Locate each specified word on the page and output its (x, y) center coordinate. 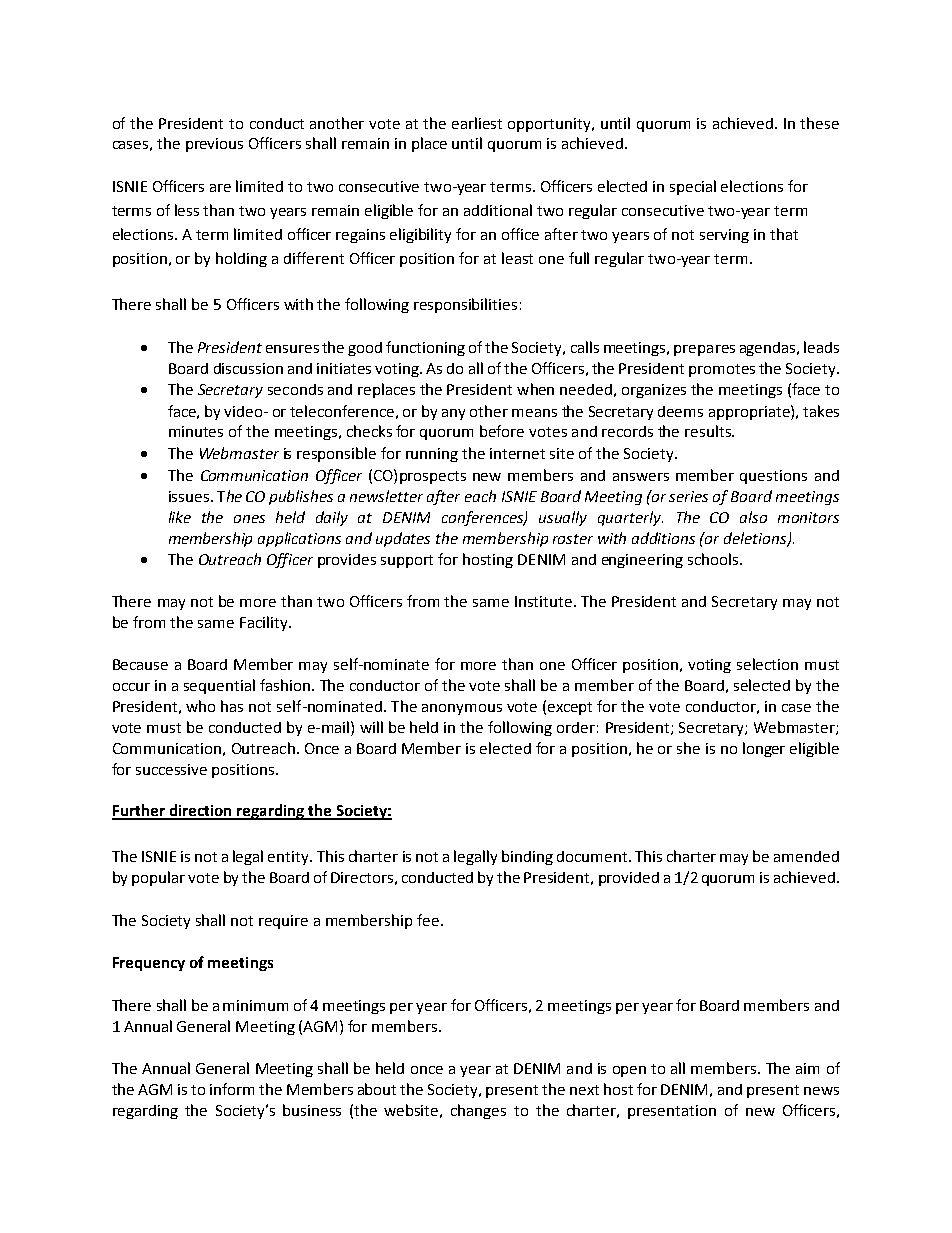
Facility (265, 623)
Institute (545, 601)
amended (806, 856)
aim (807, 1068)
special (693, 187)
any (453, 414)
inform (232, 1089)
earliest (477, 123)
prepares (704, 350)
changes (478, 1111)
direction (200, 811)
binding (527, 857)
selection (767, 664)
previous (214, 145)
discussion (248, 368)
